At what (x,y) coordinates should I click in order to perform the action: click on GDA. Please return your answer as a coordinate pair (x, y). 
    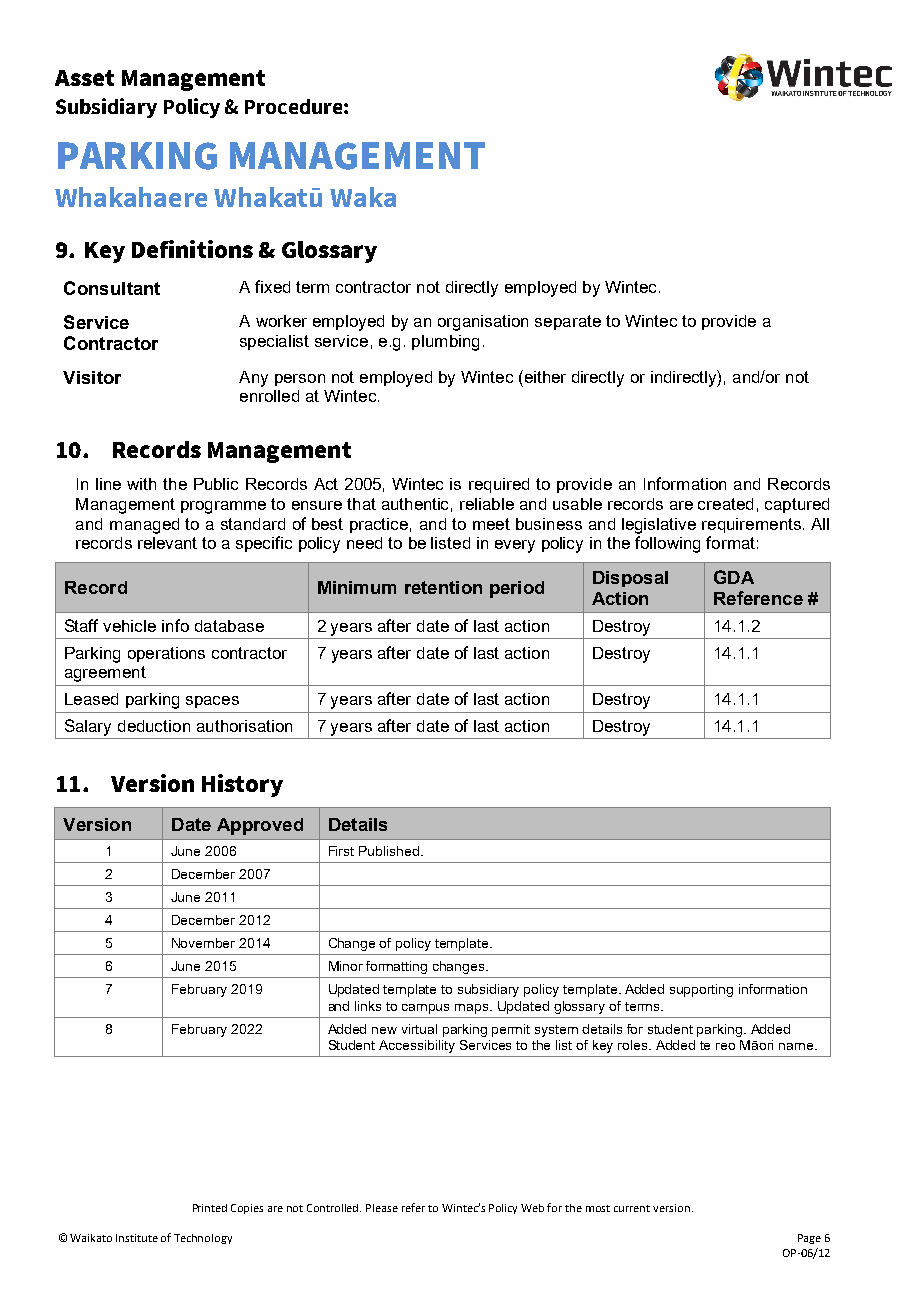
    Looking at the image, I should click on (734, 577).
